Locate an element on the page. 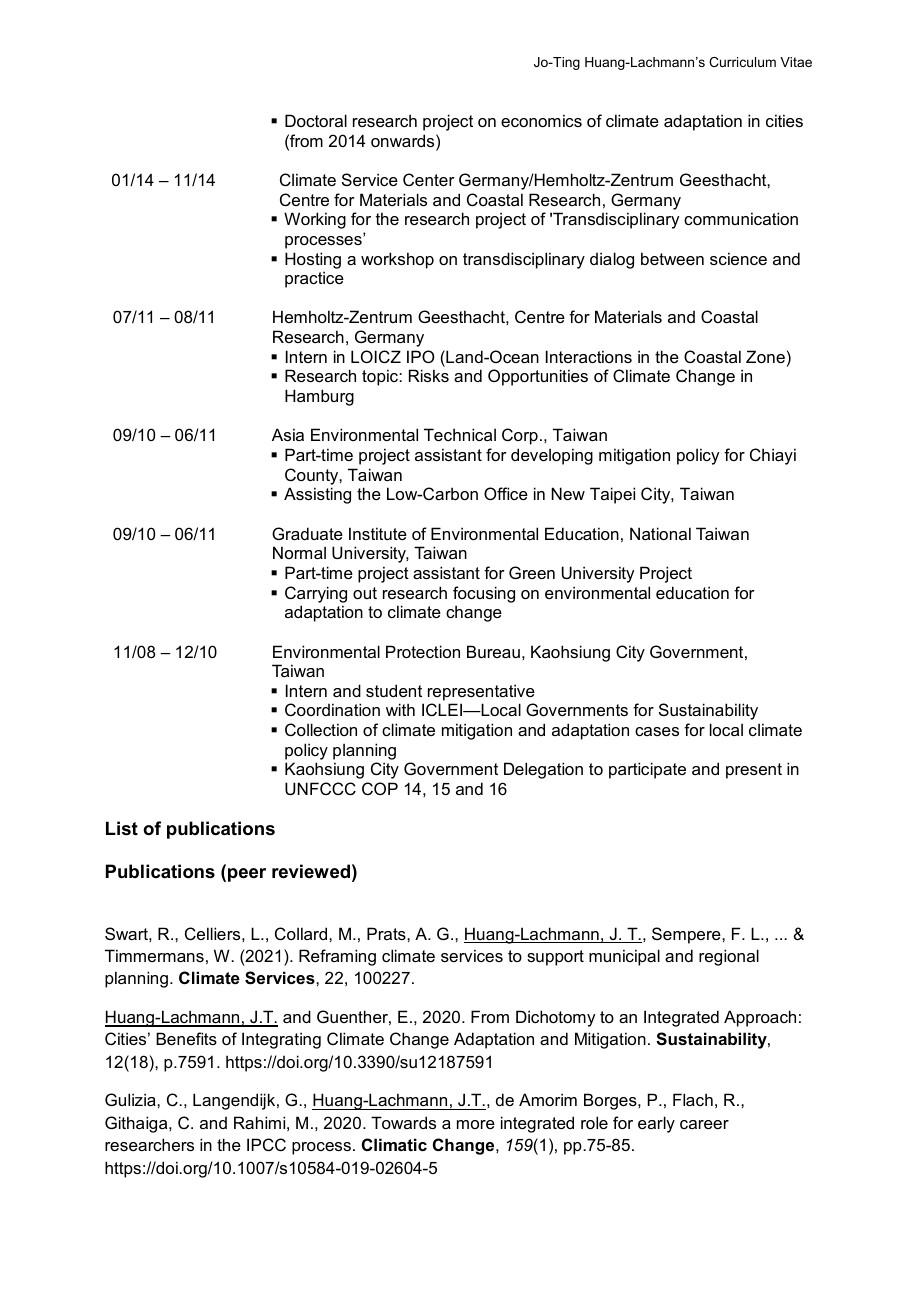  Doctoral is located at coordinates (316, 120).
